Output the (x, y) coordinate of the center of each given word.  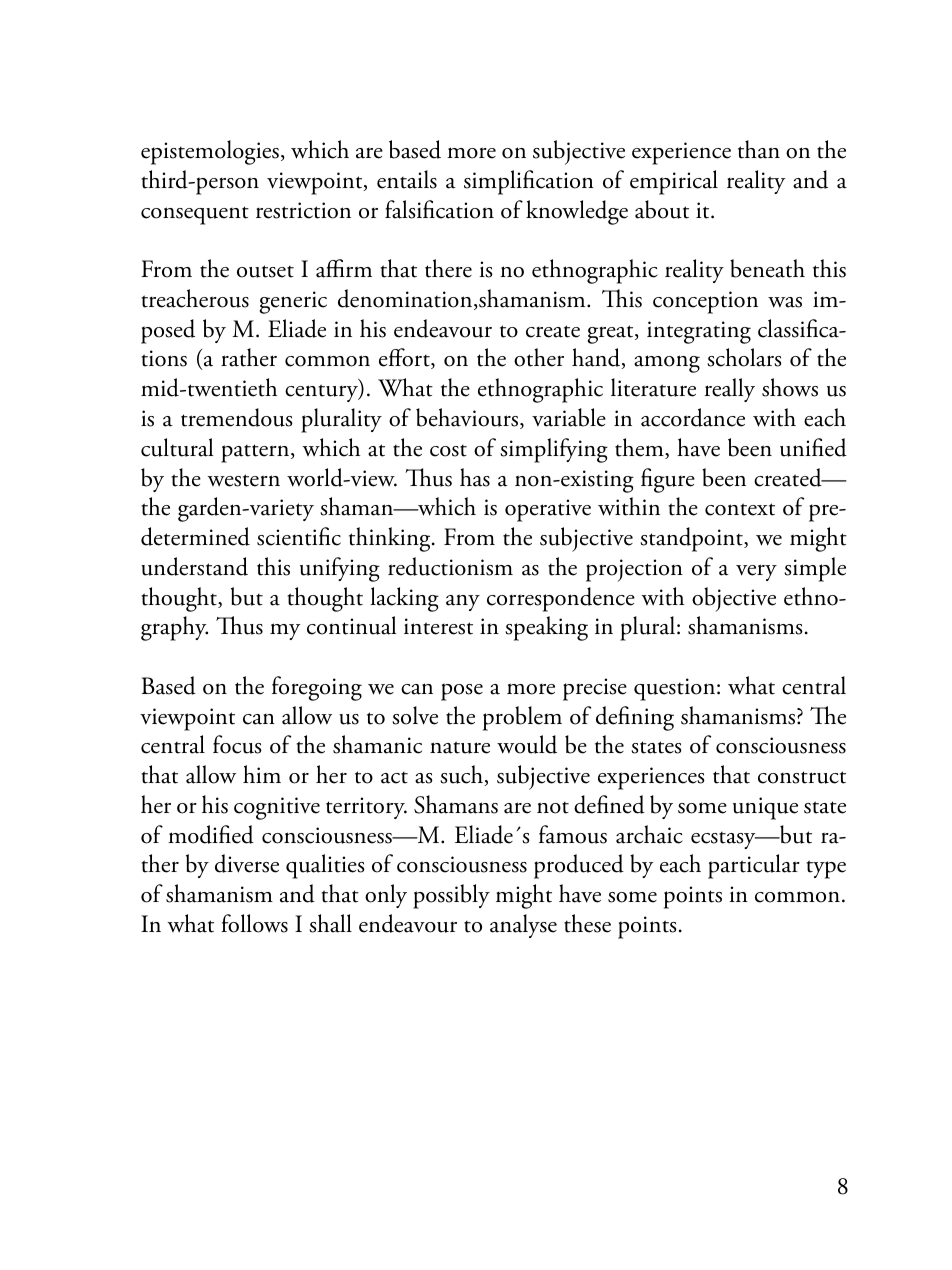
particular (754, 866)
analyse (523, 926)
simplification (529, 182)
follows (254, 923)
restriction (303, 210)
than (759, 149)
